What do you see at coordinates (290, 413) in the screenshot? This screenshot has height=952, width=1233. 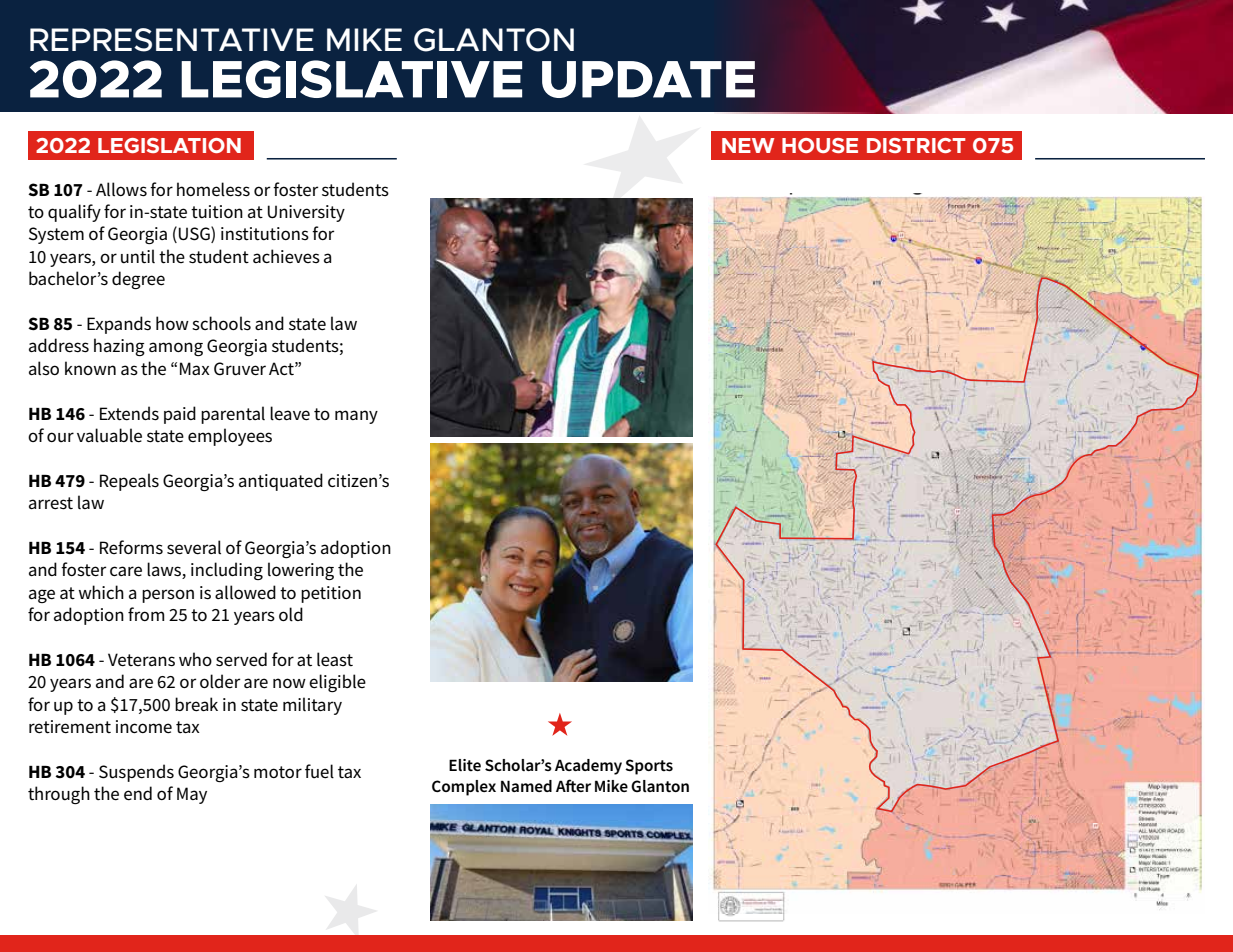 I see `leave` at bounding box center [290, 413].
